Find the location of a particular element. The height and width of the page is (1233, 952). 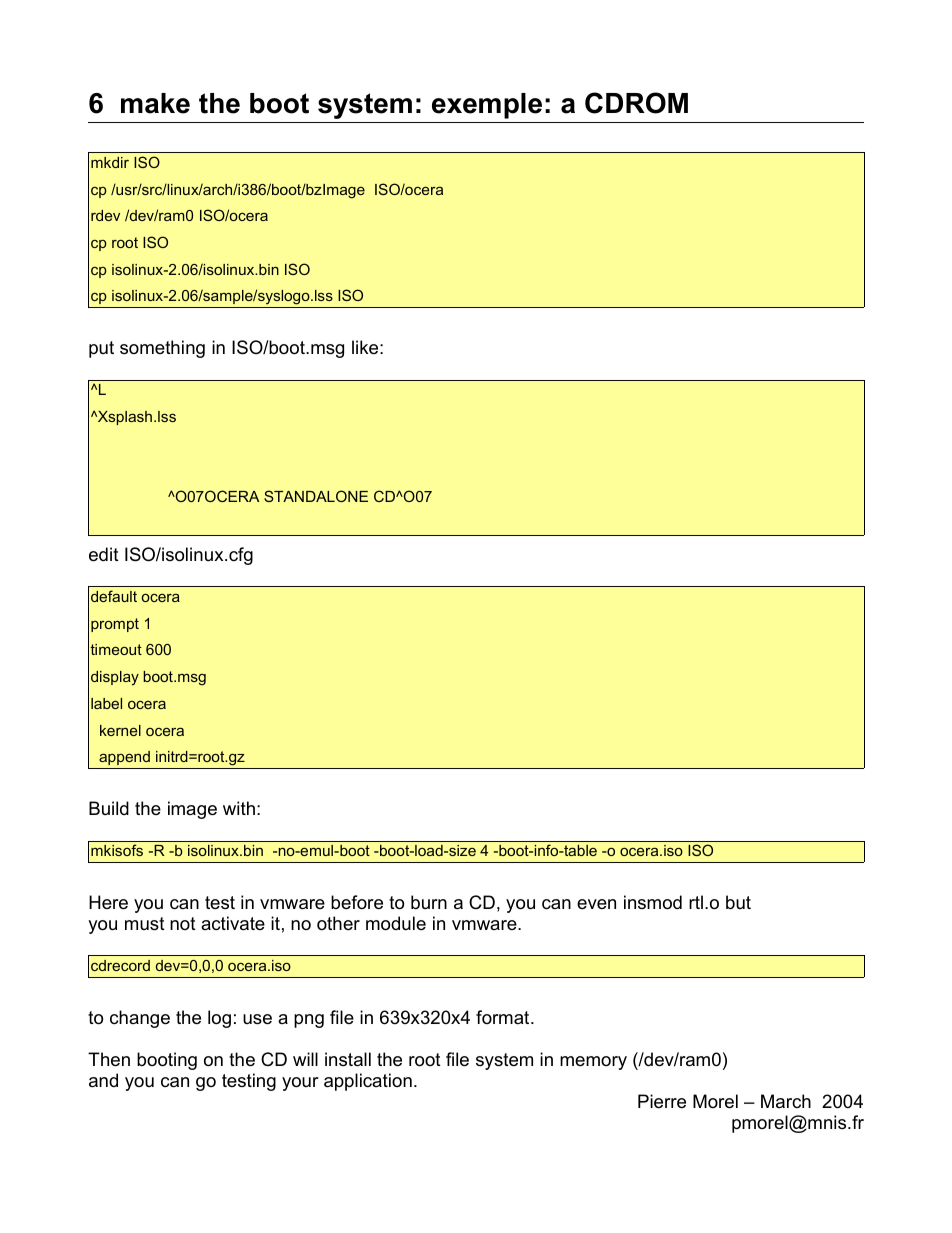

application is located at coordinates (368, 1082).
